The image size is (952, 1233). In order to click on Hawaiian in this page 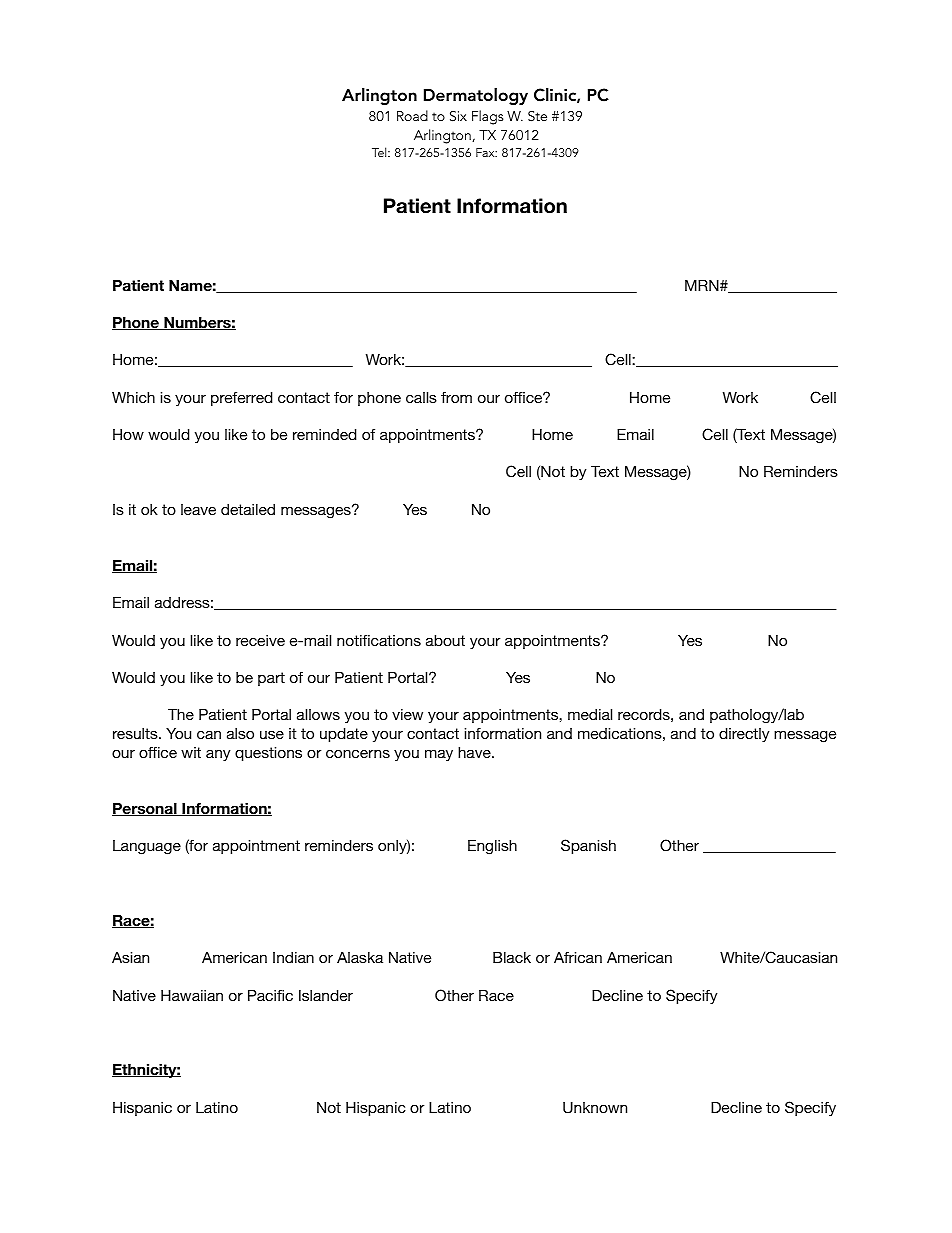, I will do `click(192, 995)`.
